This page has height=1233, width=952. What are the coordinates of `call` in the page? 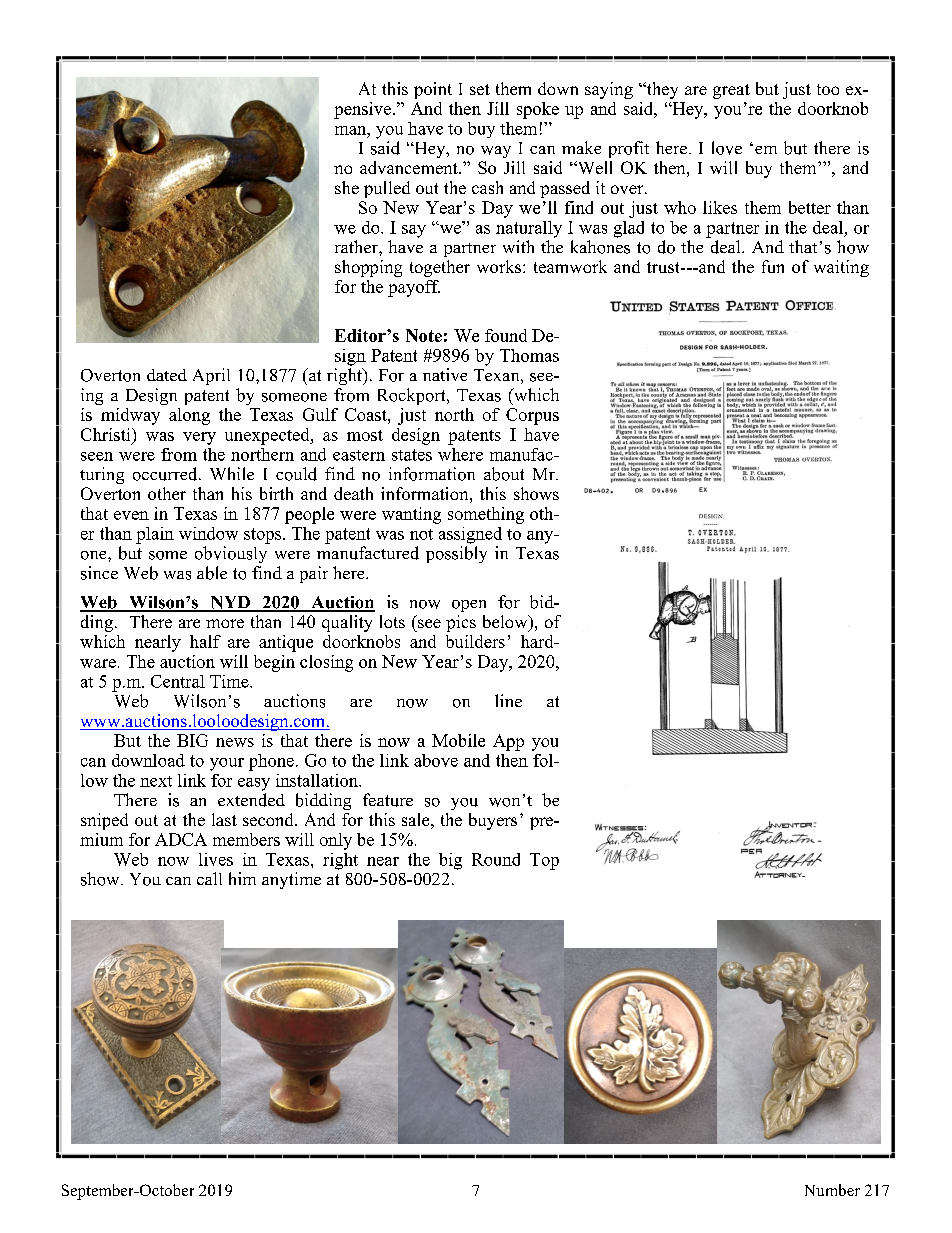 It's located at (209, 878).
